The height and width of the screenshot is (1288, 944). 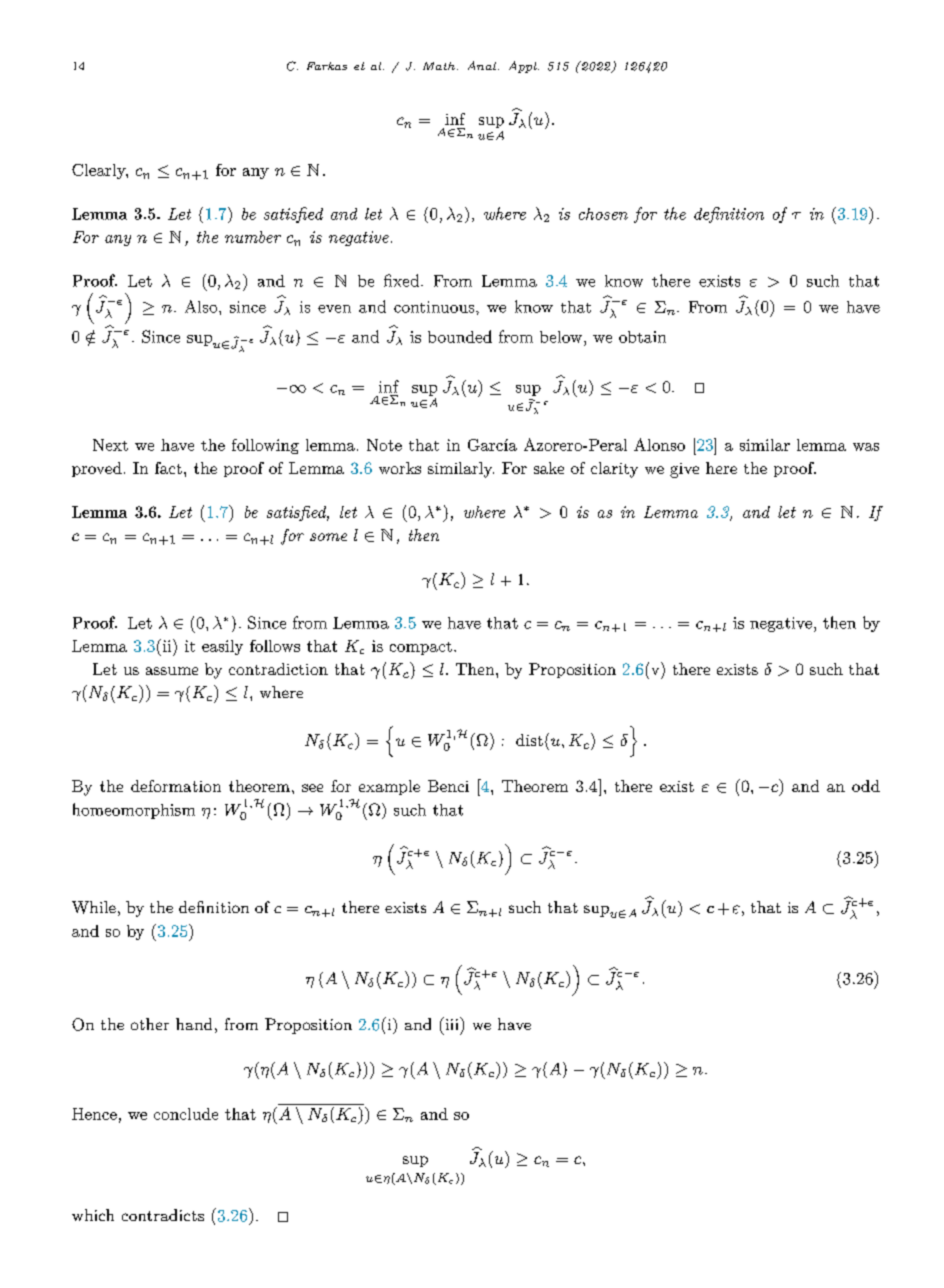 I want to click on contradicts, so click(x=163, y=1215).
